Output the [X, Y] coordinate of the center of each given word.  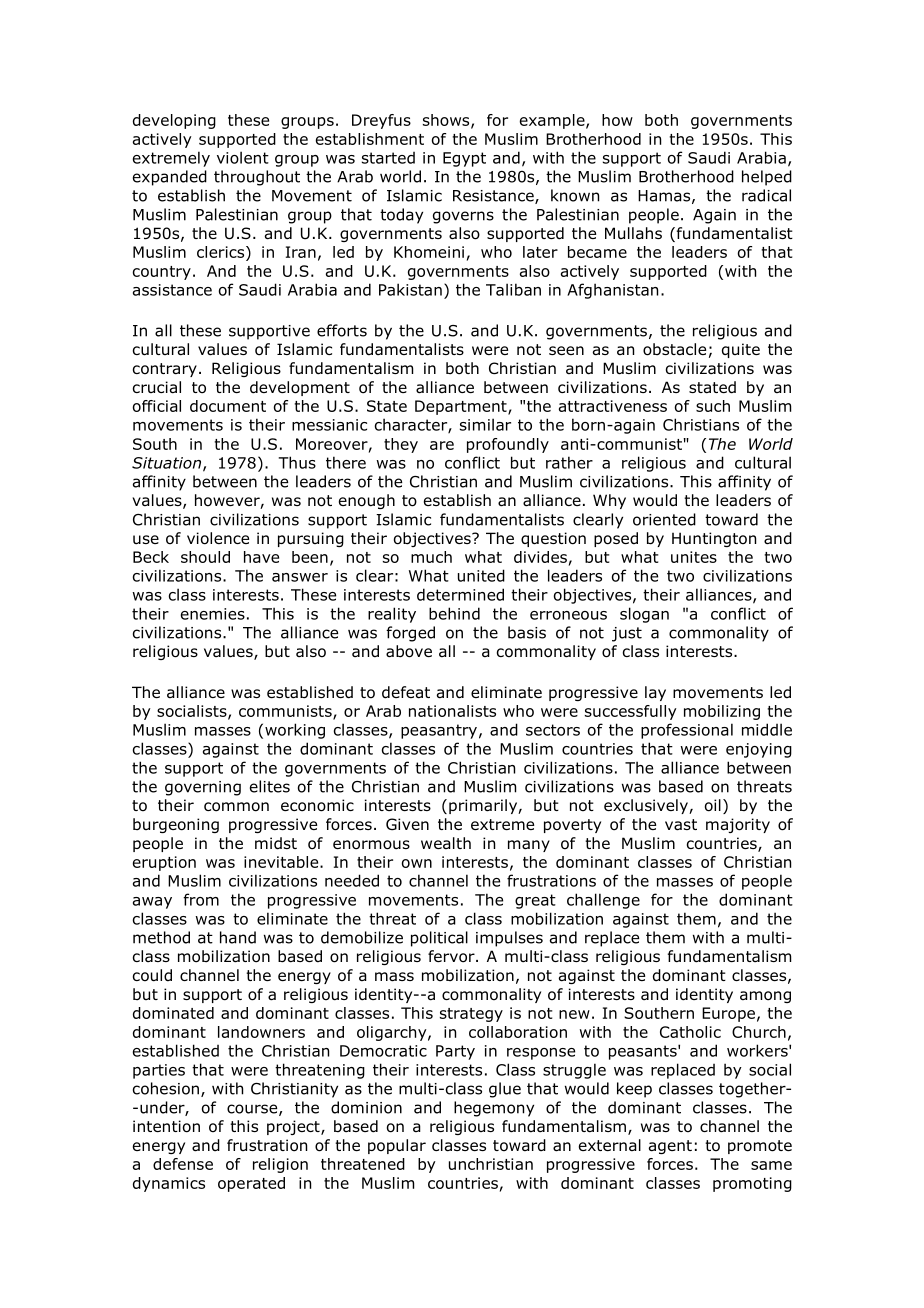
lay [655, 693]
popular [397, 1146]
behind [454, 613]
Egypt [464, 159]
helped [767, 178]
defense [183, 1164]
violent [243, 157]
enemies [213, 614]
